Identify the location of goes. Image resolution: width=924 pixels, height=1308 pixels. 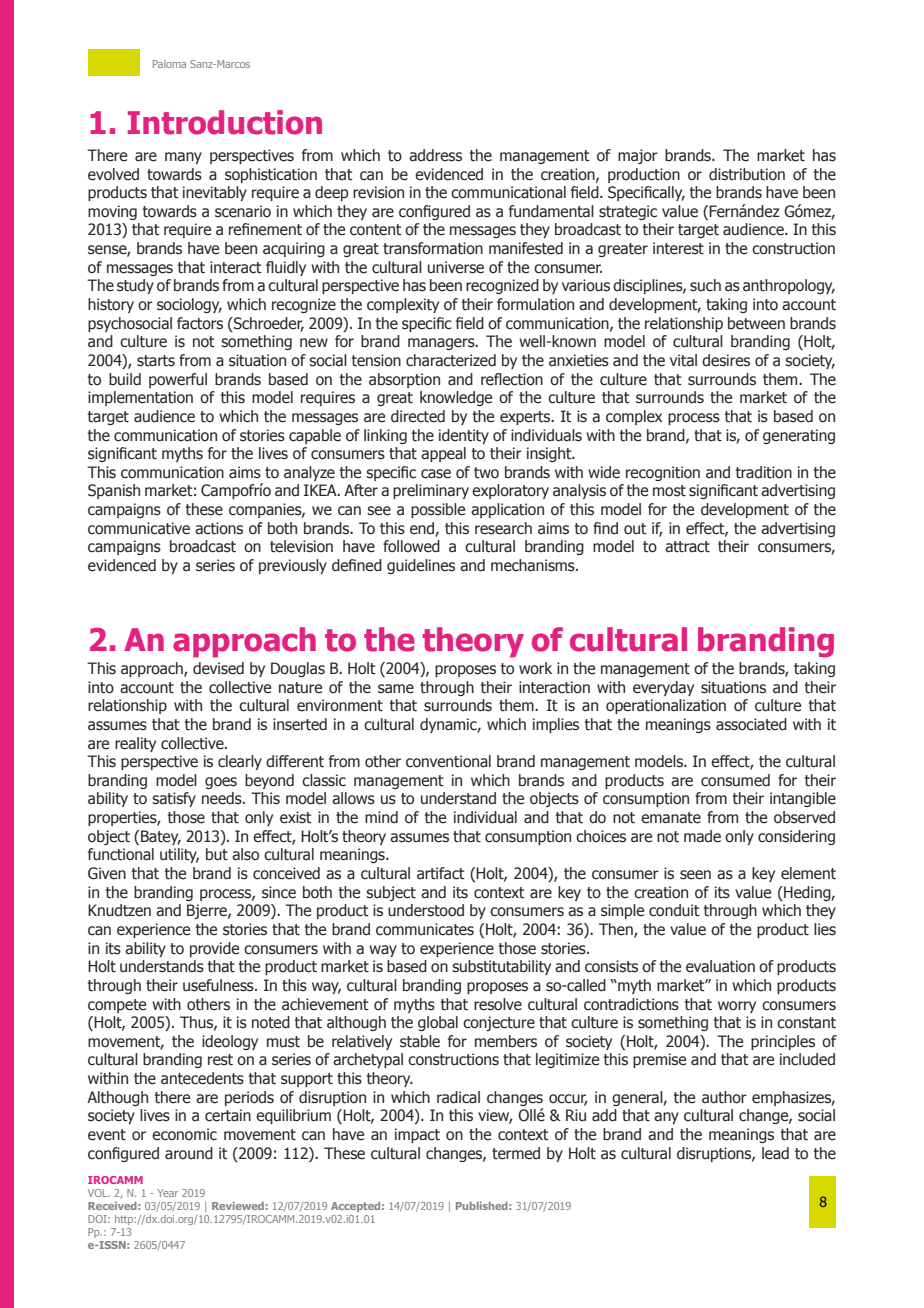
(221, 783).
